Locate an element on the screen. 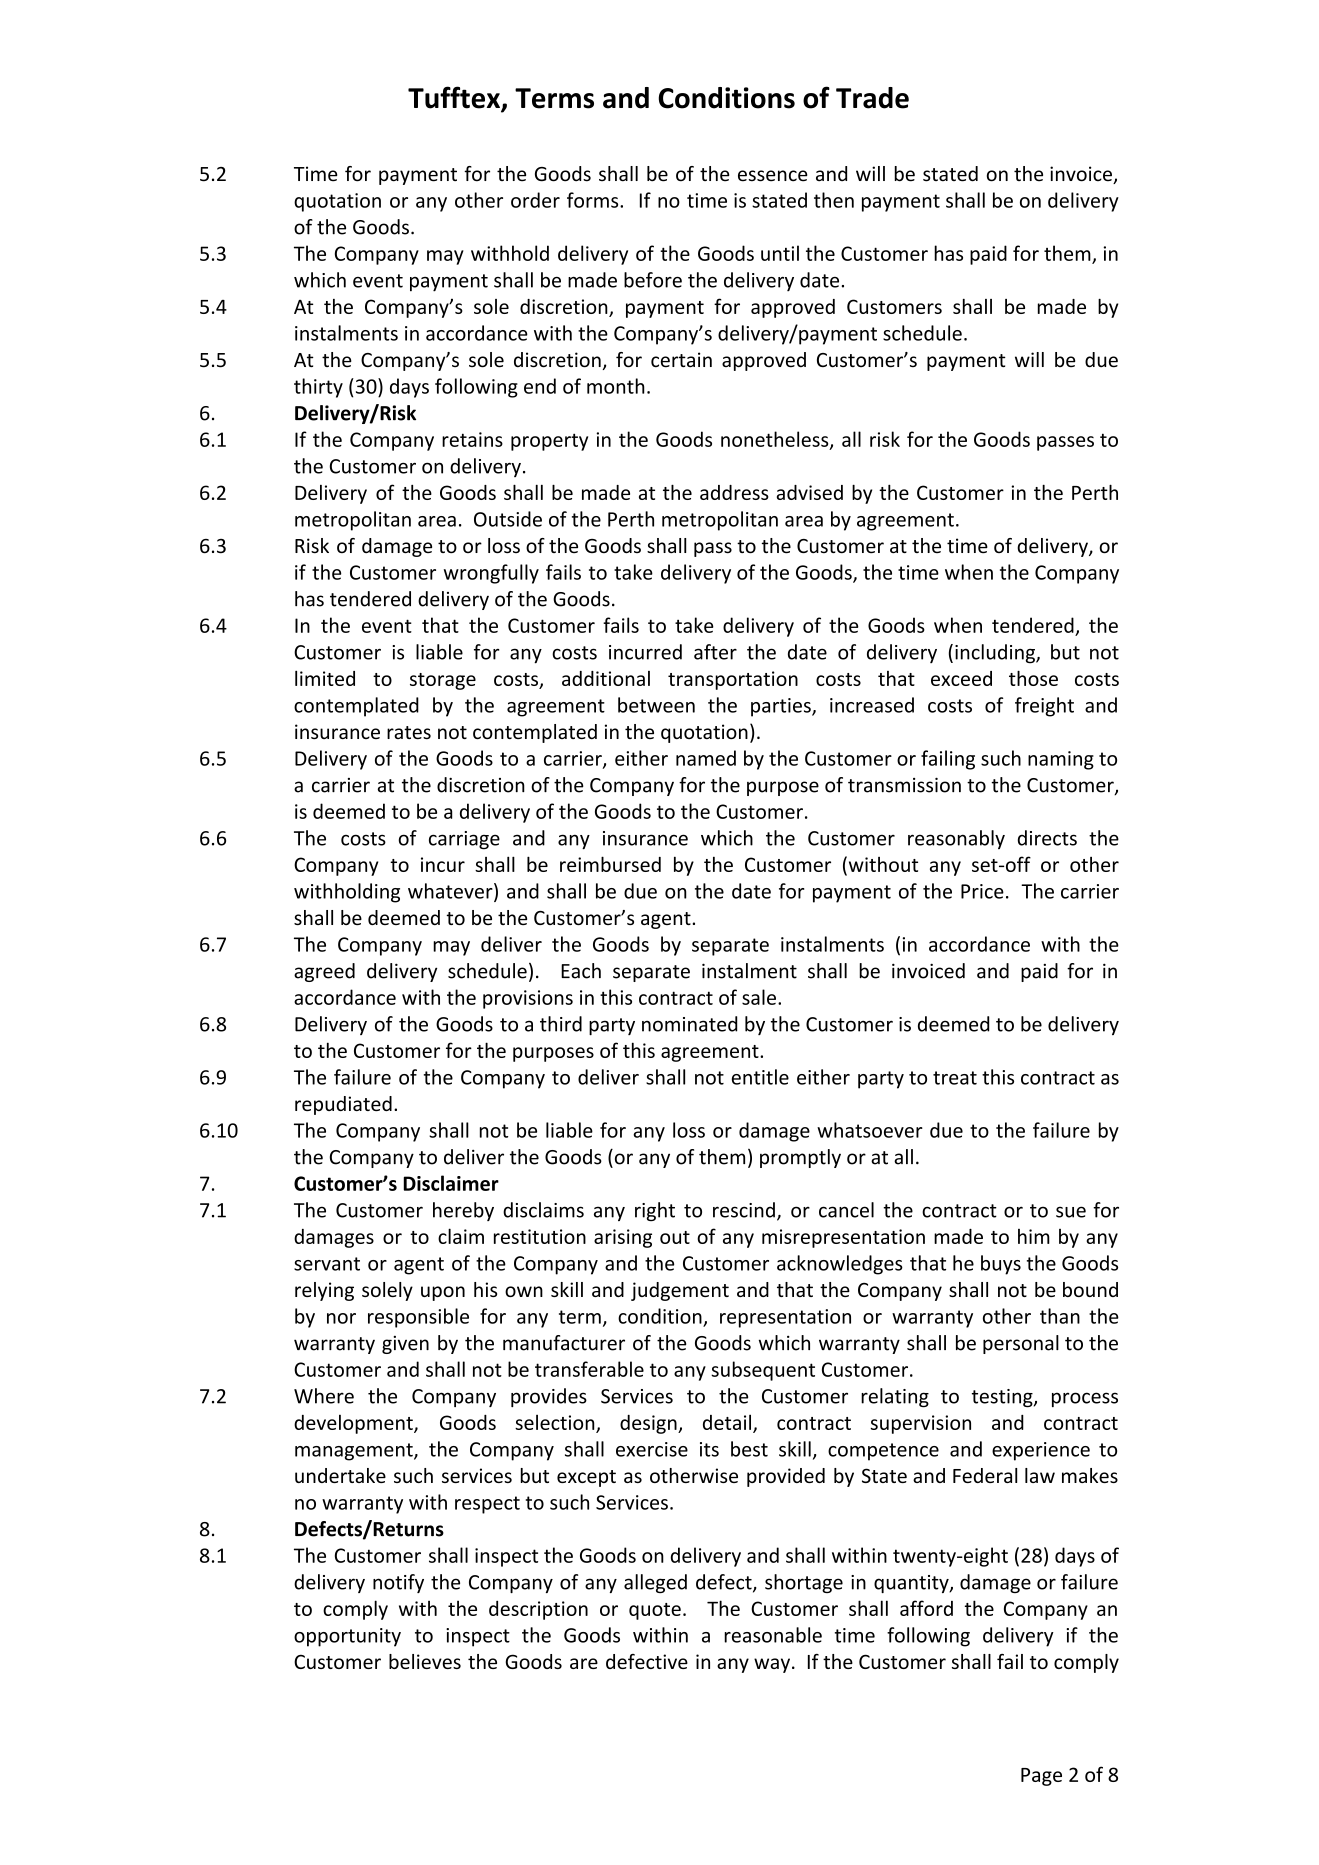 This screenshot has height=1865, width=1319. Price is located at coordinates (982, 891).
